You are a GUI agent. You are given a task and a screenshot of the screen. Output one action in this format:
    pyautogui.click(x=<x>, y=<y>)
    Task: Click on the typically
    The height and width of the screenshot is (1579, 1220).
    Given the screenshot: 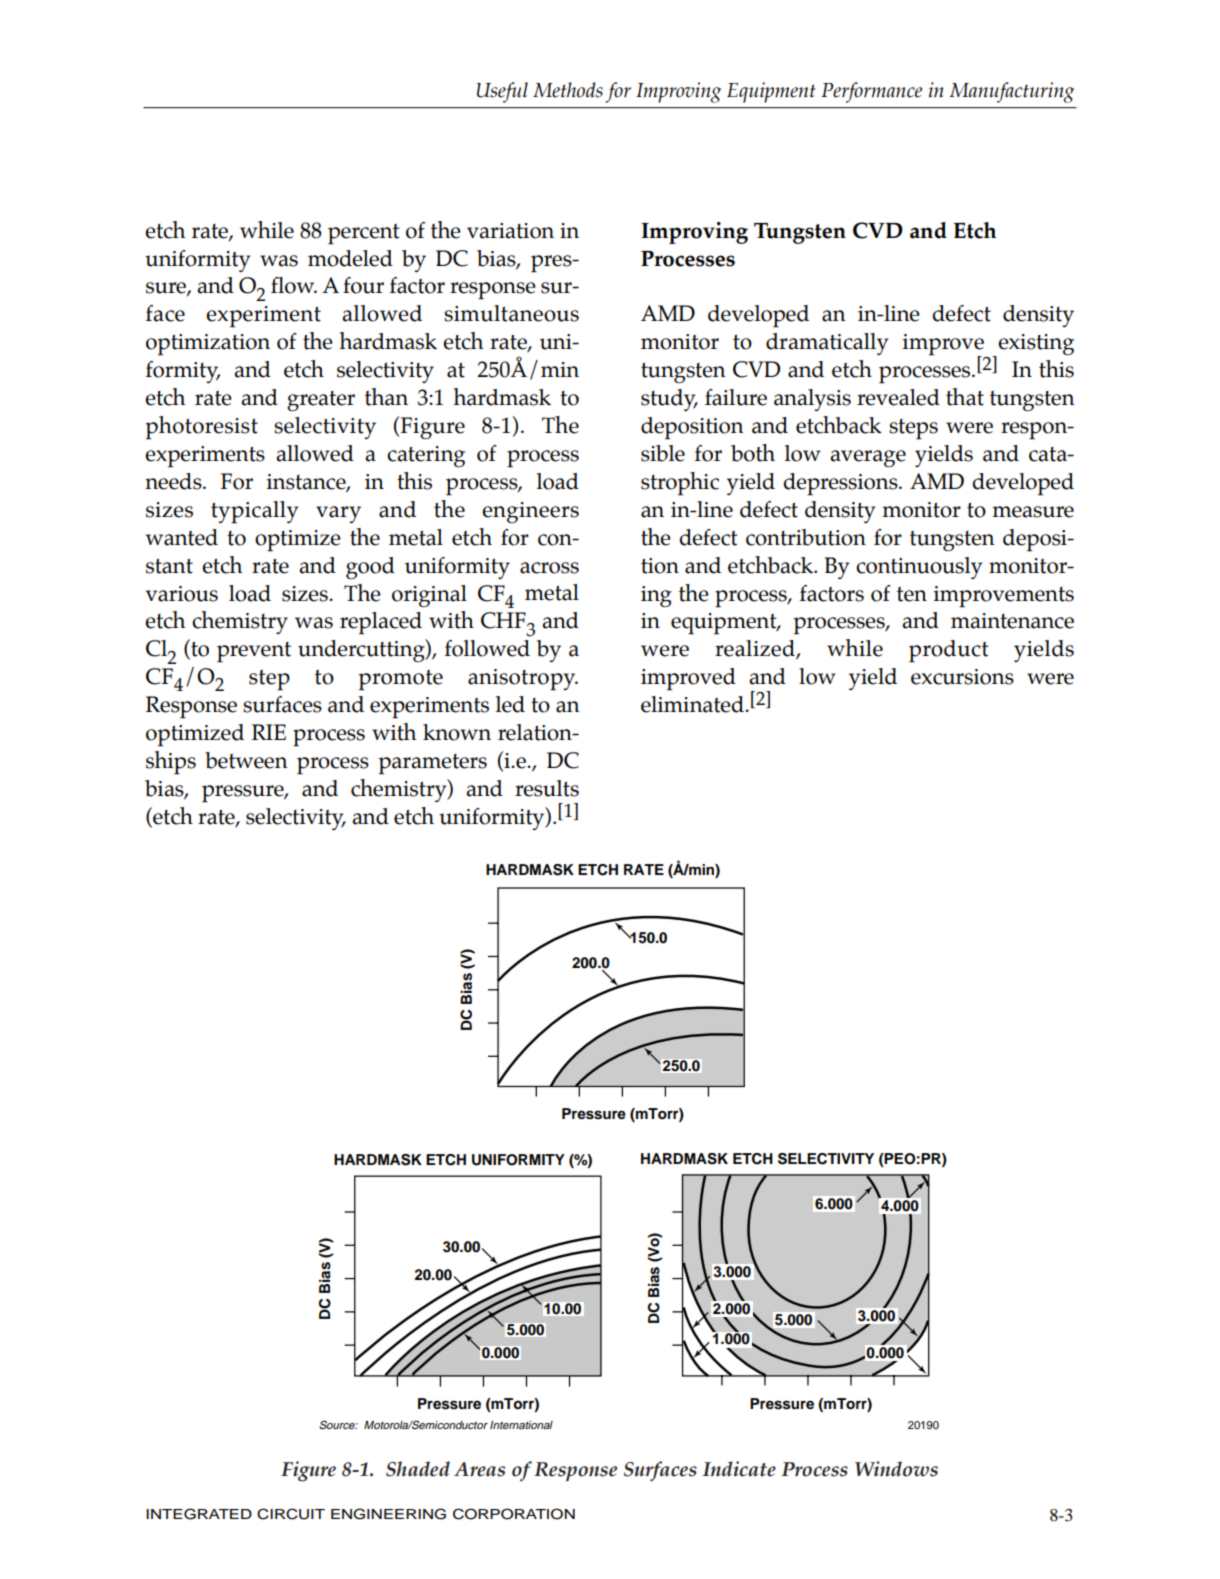 What is the action you would take?
    pyautogui.click(x=254, y=512)
